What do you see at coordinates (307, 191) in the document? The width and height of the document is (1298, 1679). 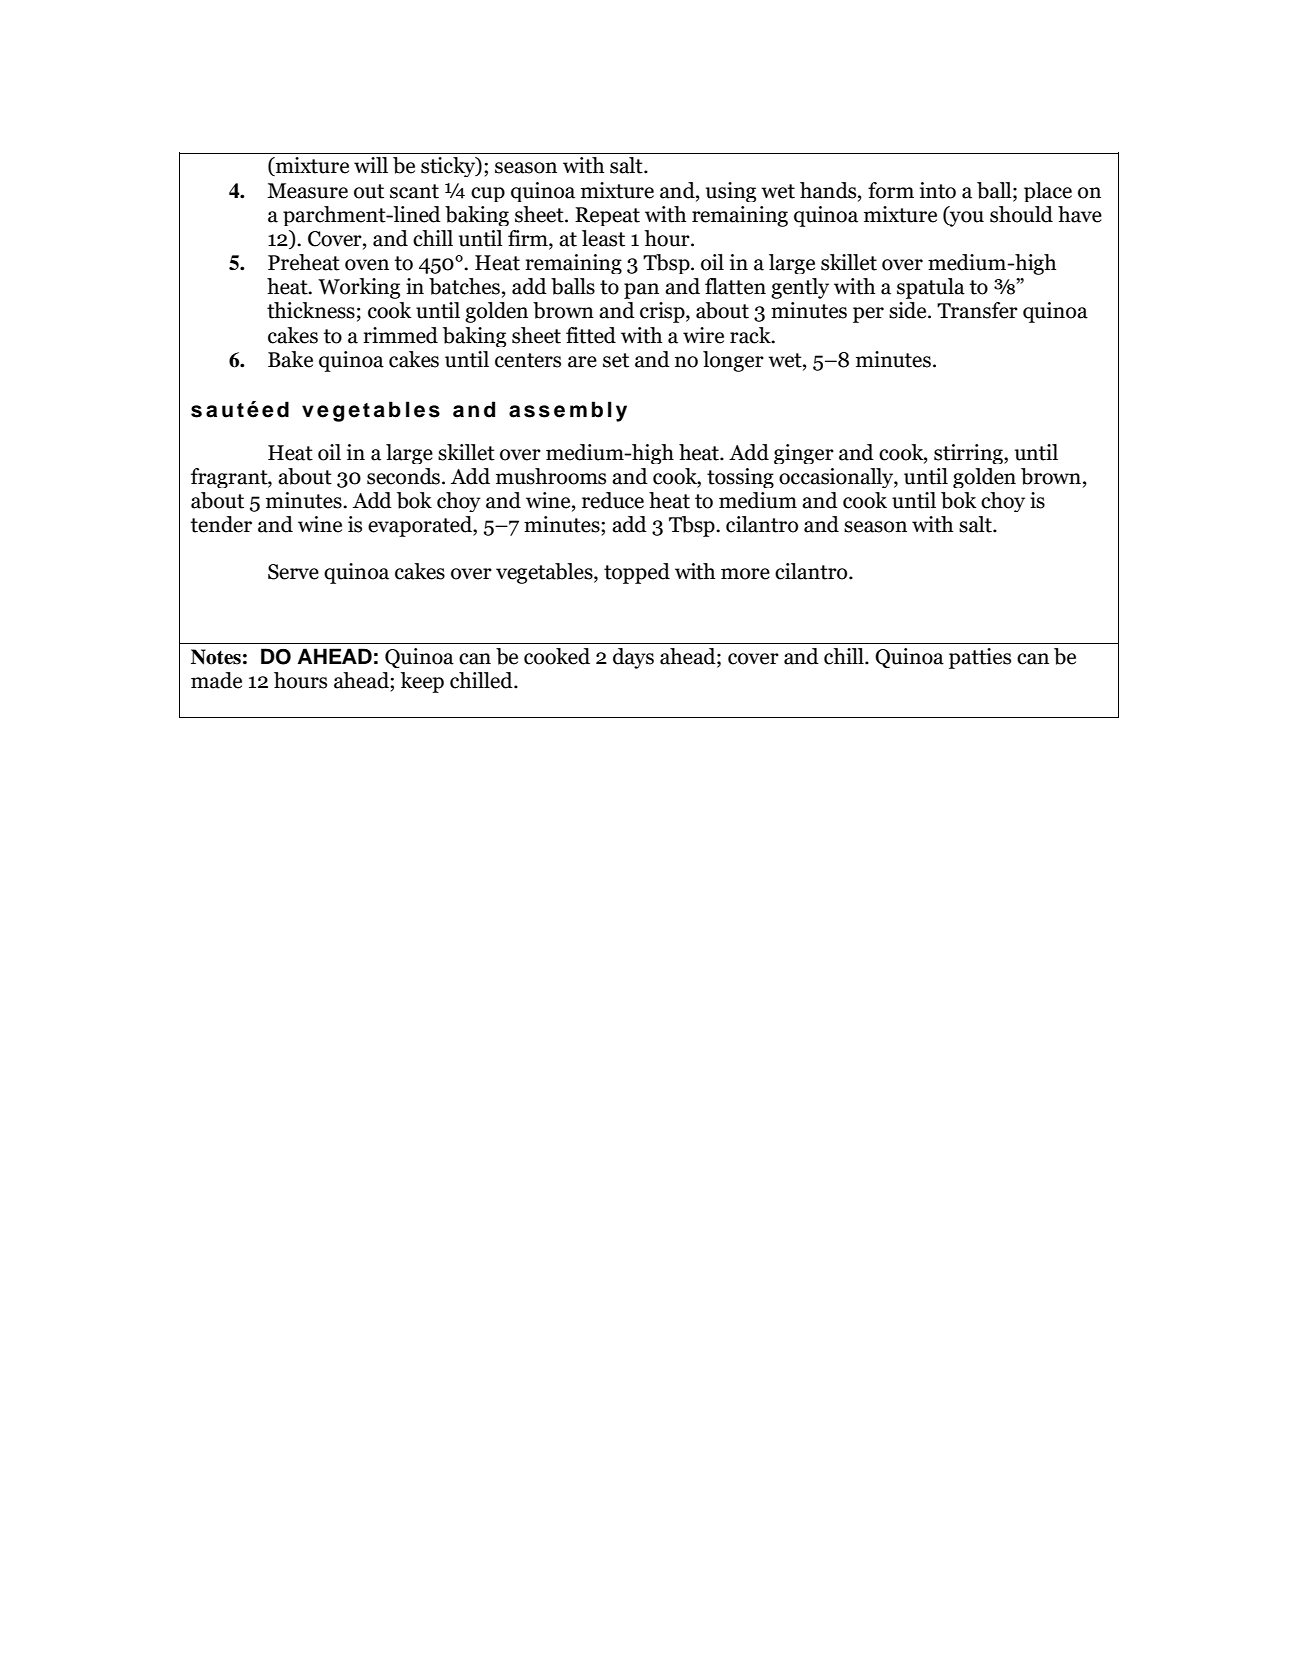 I see `Measure` at bounding box center [307, 191].
